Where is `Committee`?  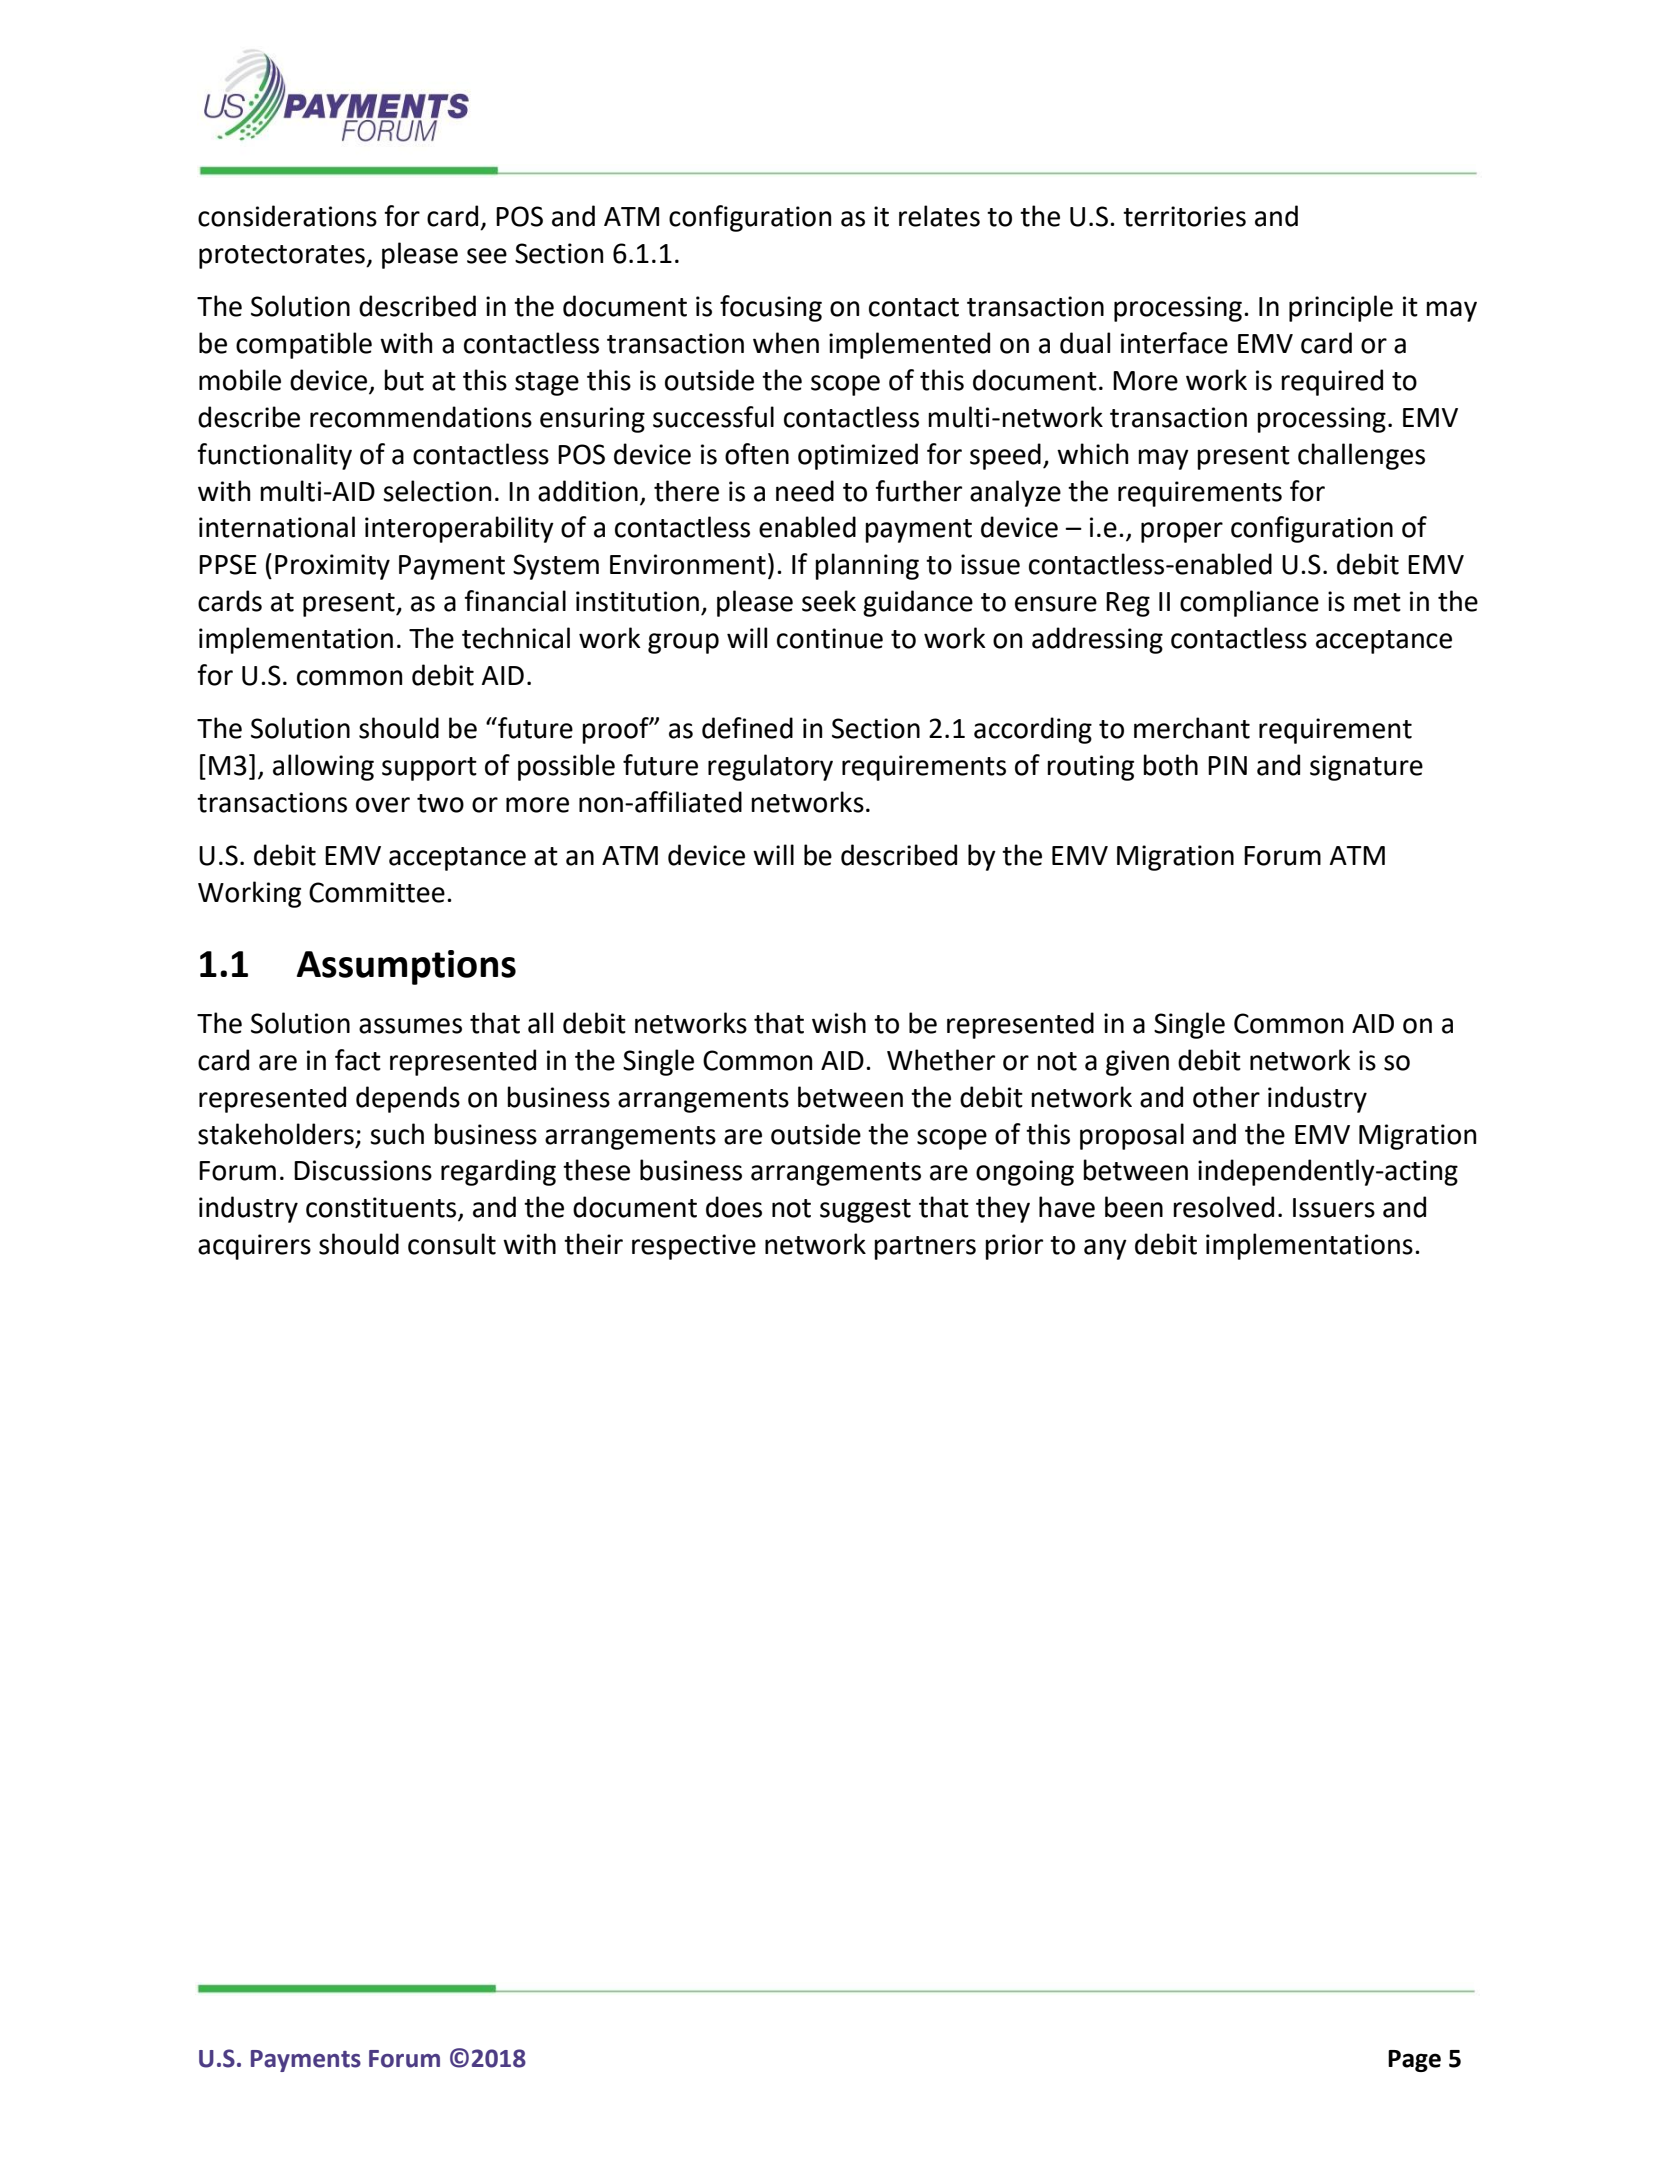
Committee is located at coordinates (377, 892).
